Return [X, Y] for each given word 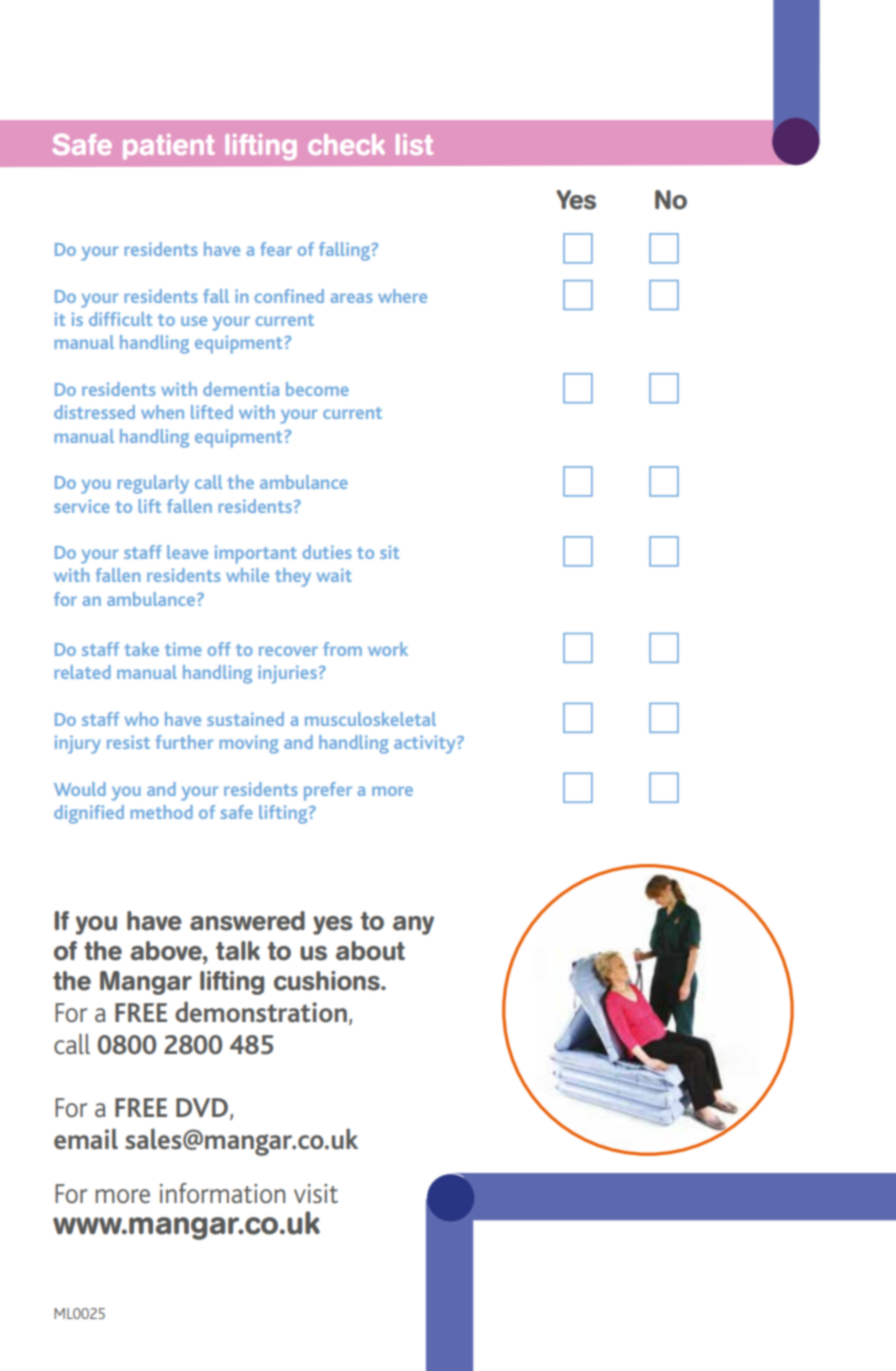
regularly [153, 484]
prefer [328, 791]
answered [247, 921]
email [86, 1139]
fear [276, 249]
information [222, 1193]
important [256, 554]
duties [327, 552]
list [414, 144]
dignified [89, 814]
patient [169, 147]
